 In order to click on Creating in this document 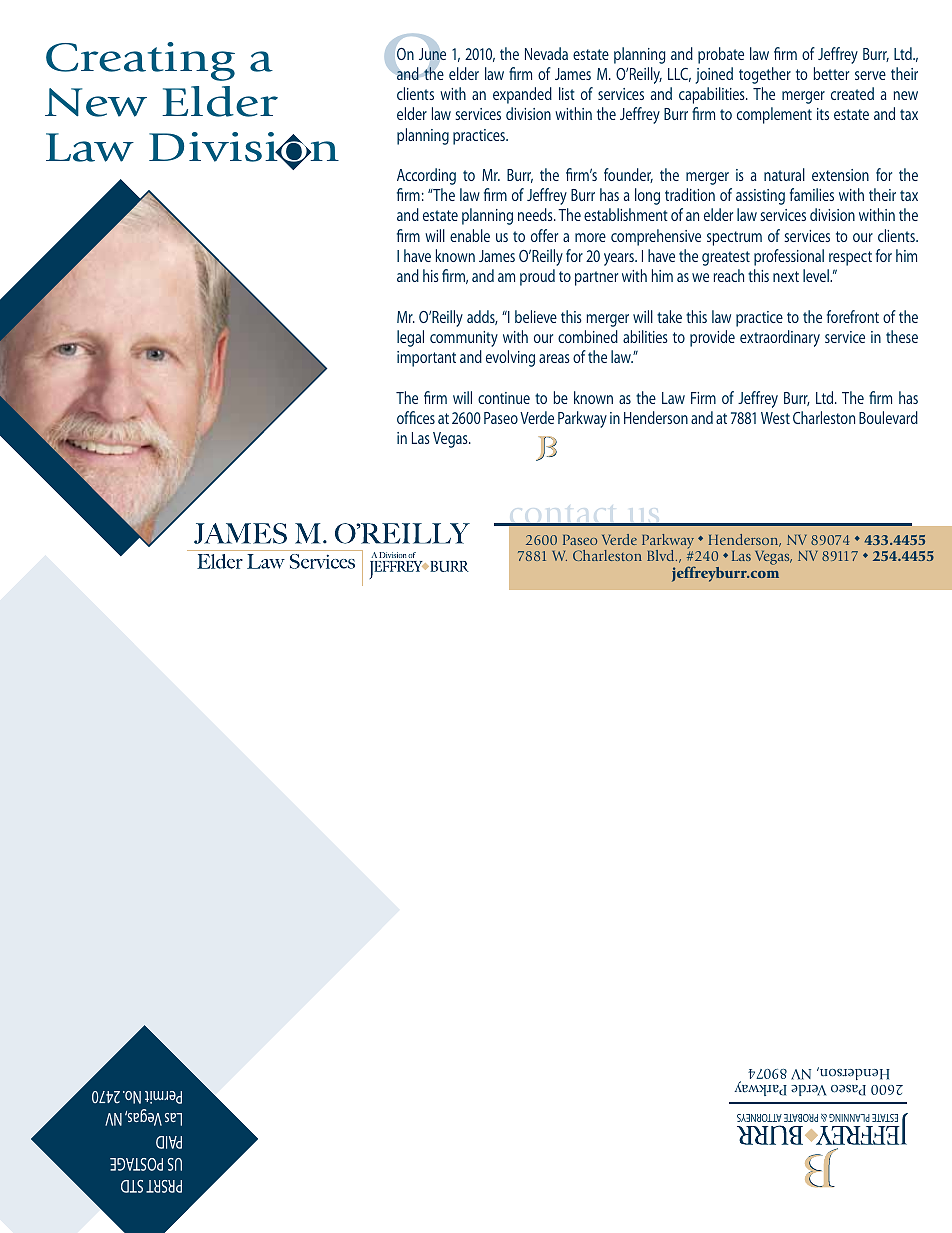, I will do `click(140, 61)`.
